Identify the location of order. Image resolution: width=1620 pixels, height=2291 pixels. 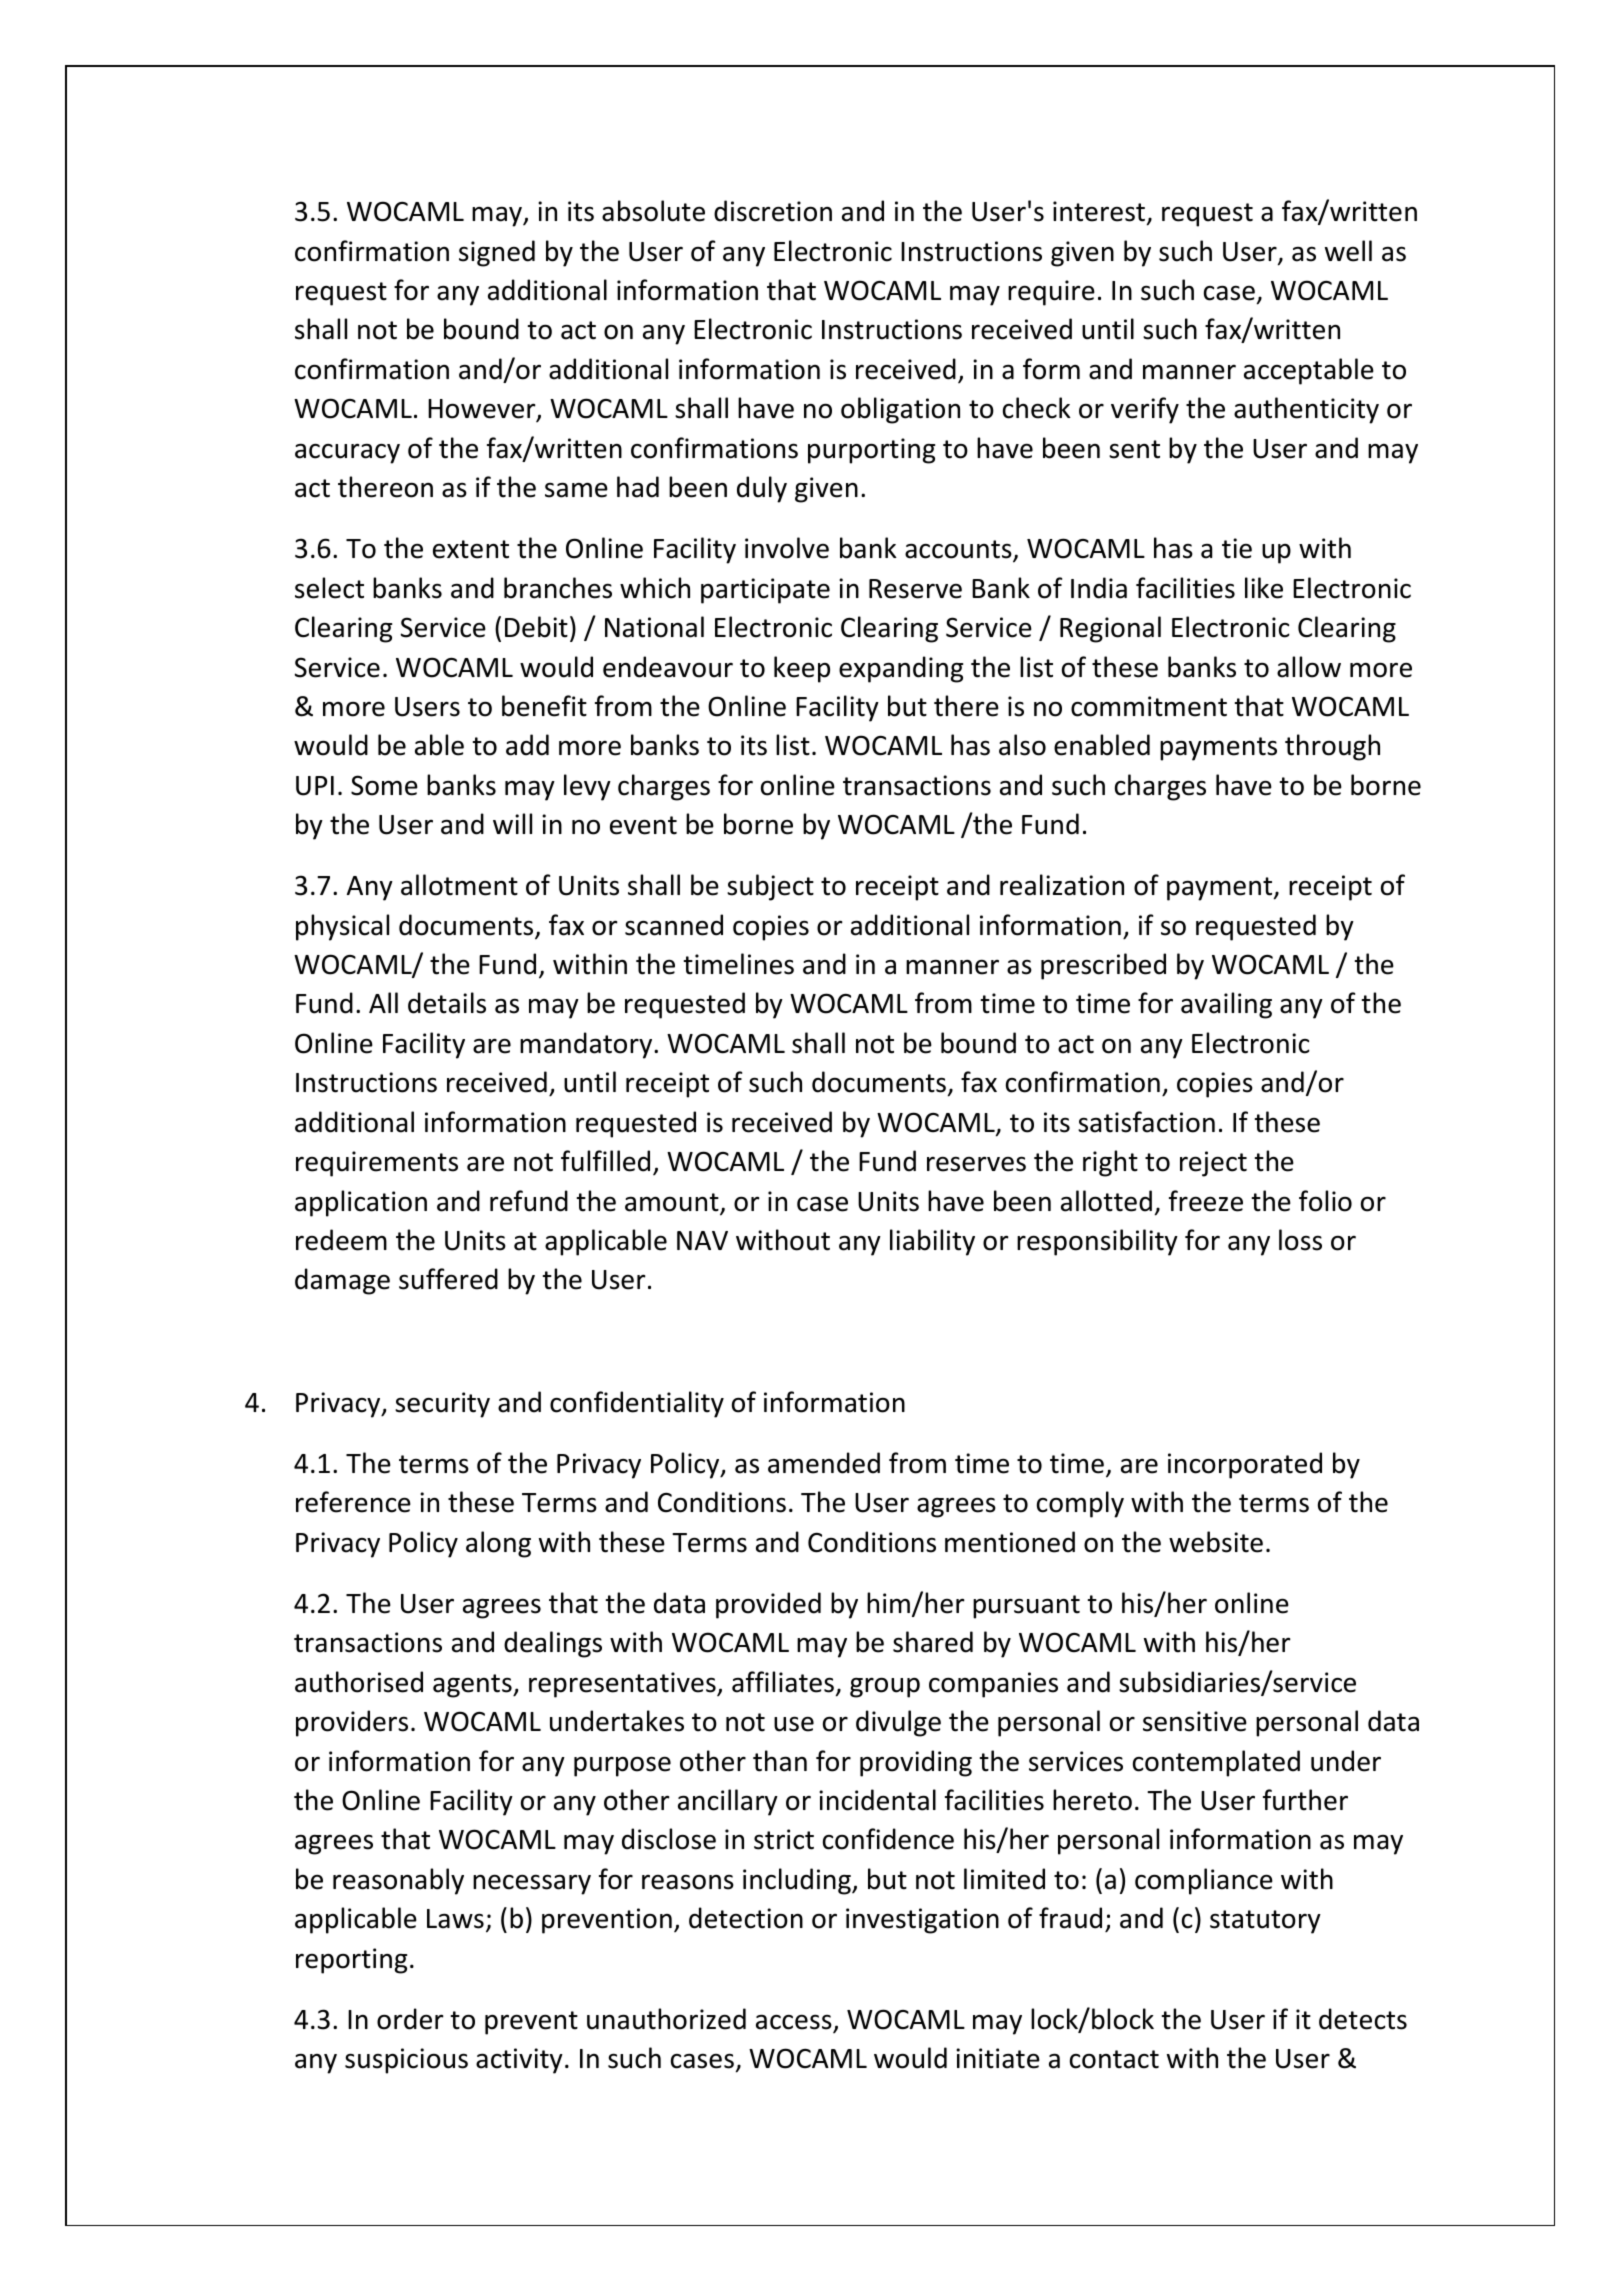
(410, 2019).
